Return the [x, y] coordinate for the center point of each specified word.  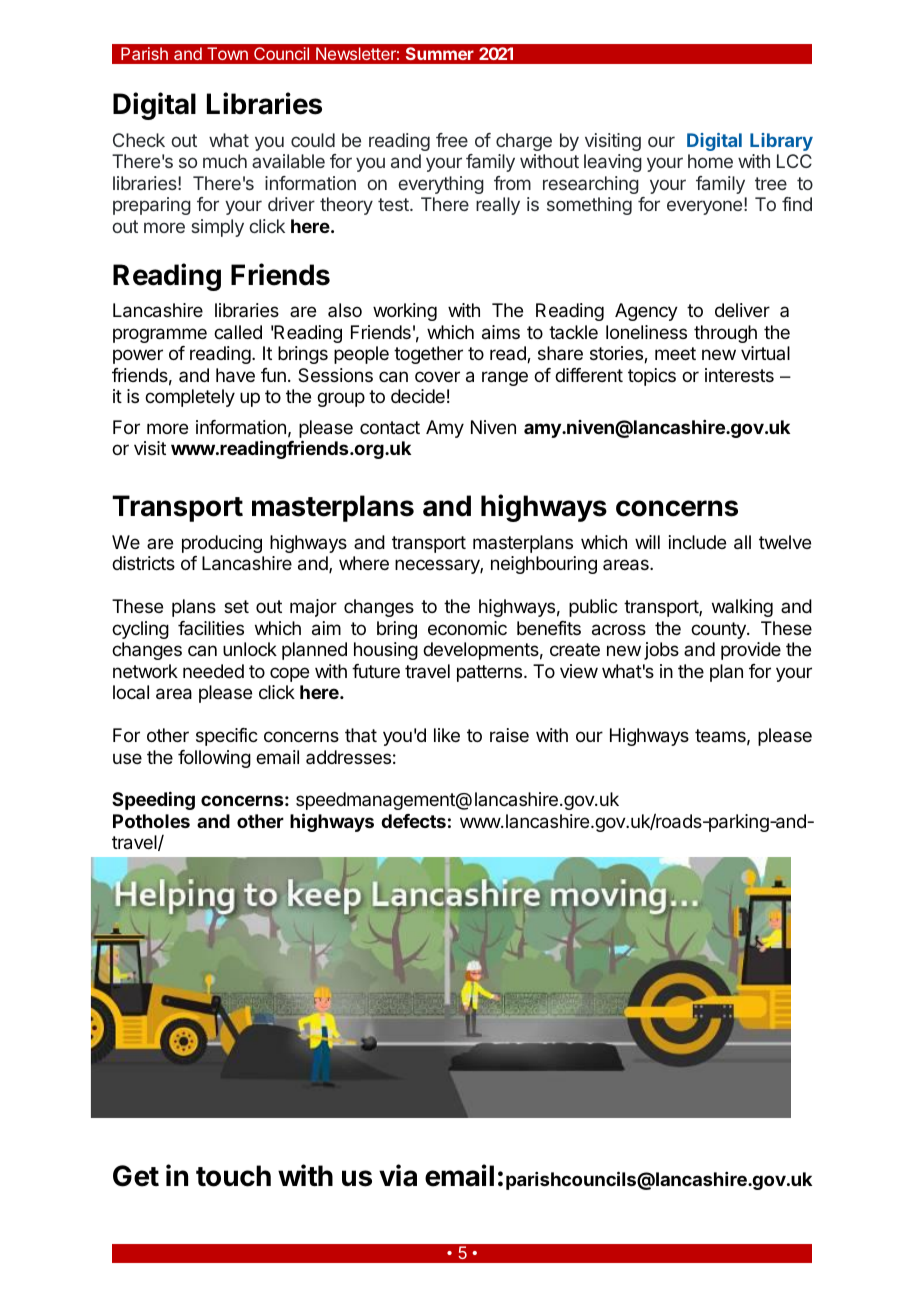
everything [441, 185]
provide [751, 651]
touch [233, 1176]
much [225, 161]
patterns [491, 673]
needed [213, 671]
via [398, 1175]
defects [413, 821]
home [710, 161]
